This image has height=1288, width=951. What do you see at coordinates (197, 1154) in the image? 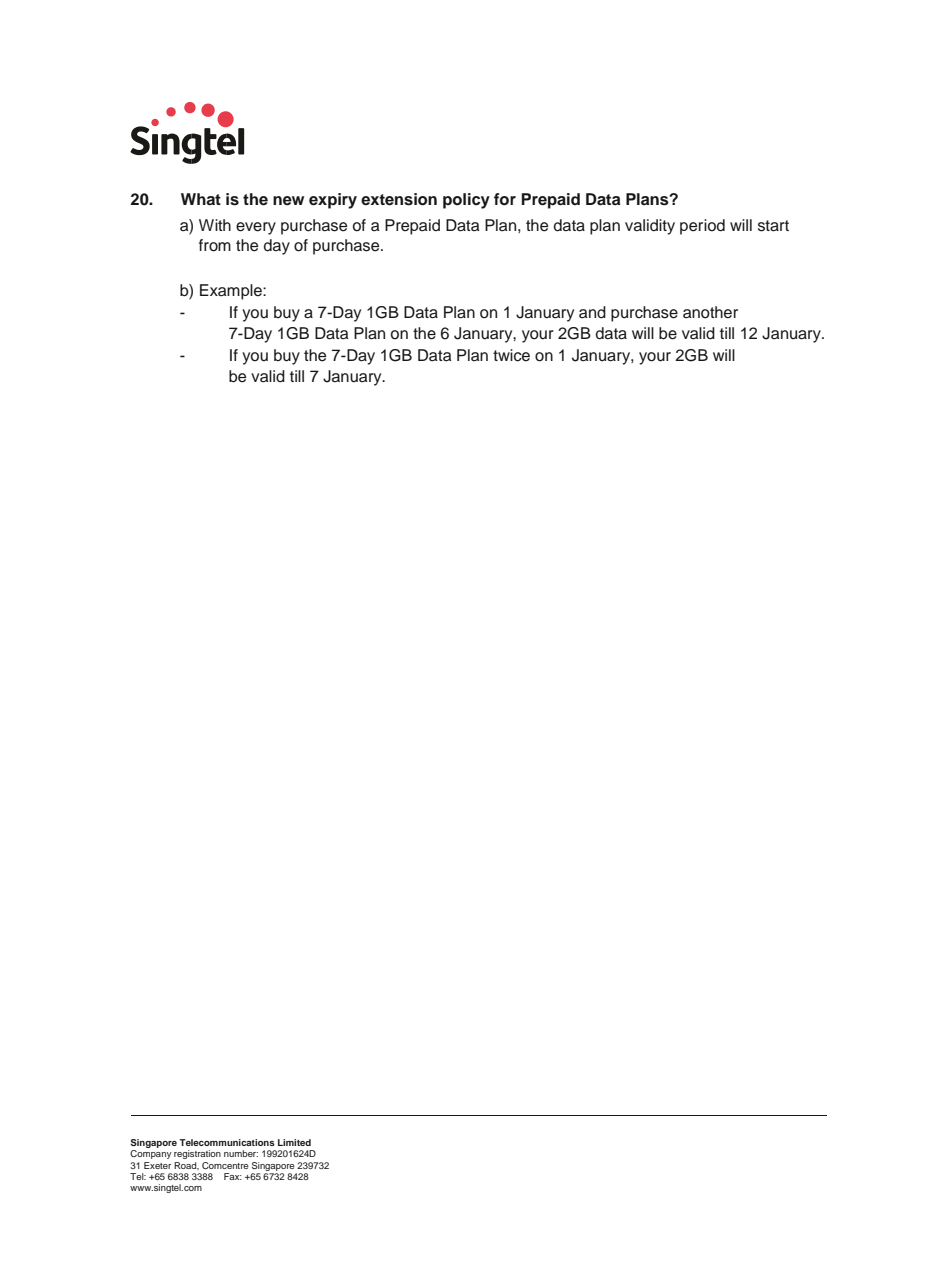
I see `registration` at bounding box center [197, 1154].
